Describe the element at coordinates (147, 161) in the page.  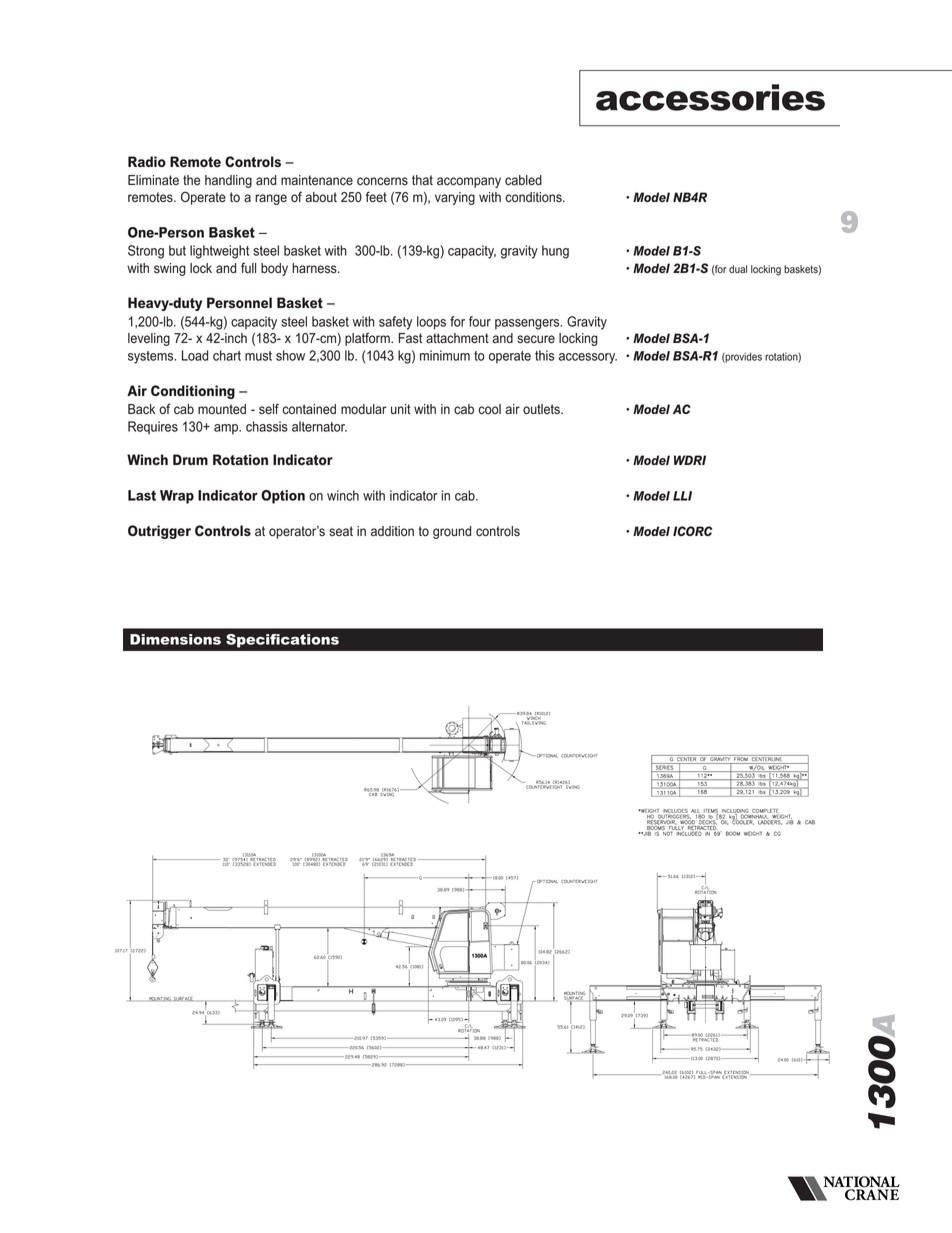
I see `Radio` at that location.
